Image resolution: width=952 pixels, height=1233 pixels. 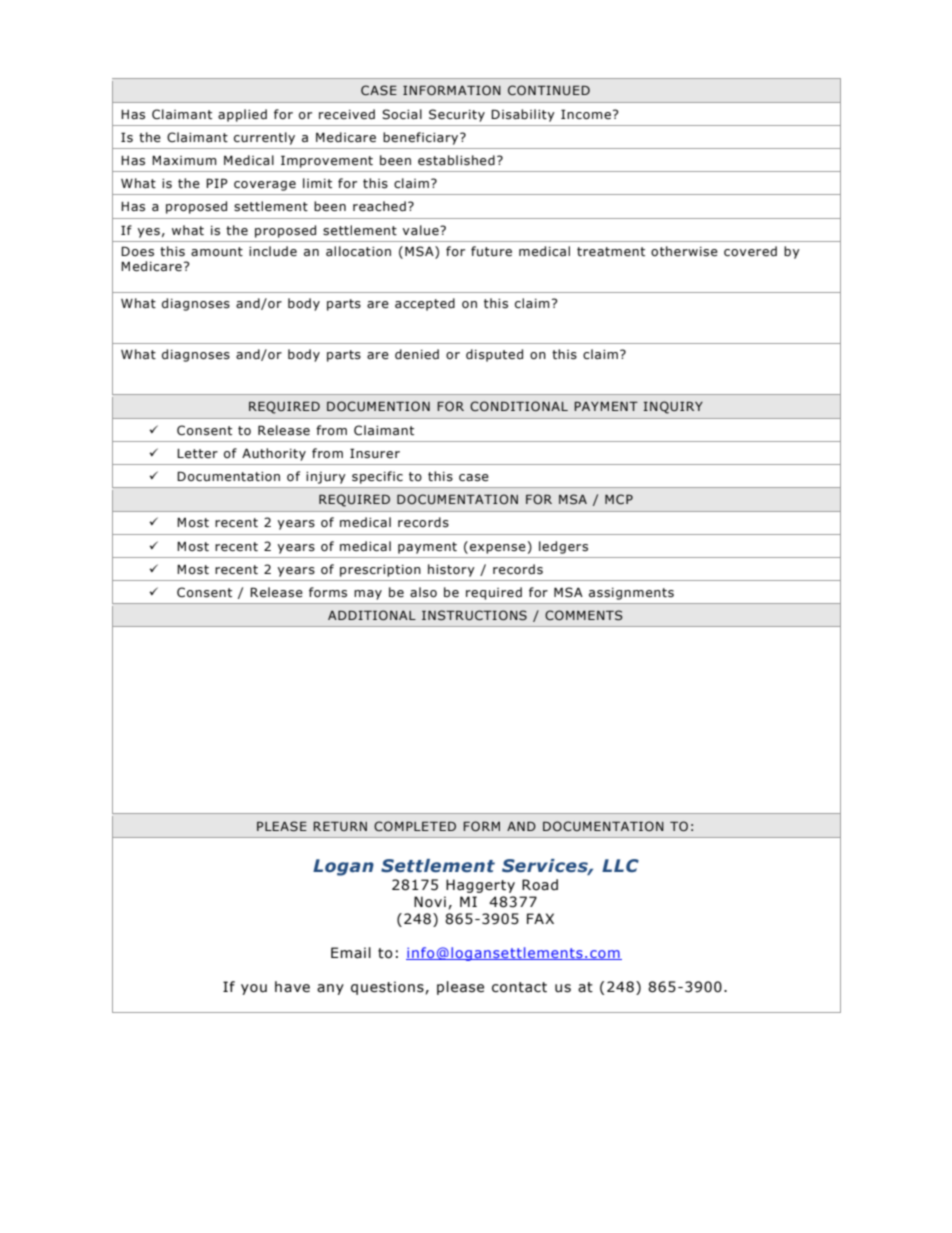 What do you see at coordinates (217, 251) in the screenshot?
I see `amount` at bounding box center [217, 251].
